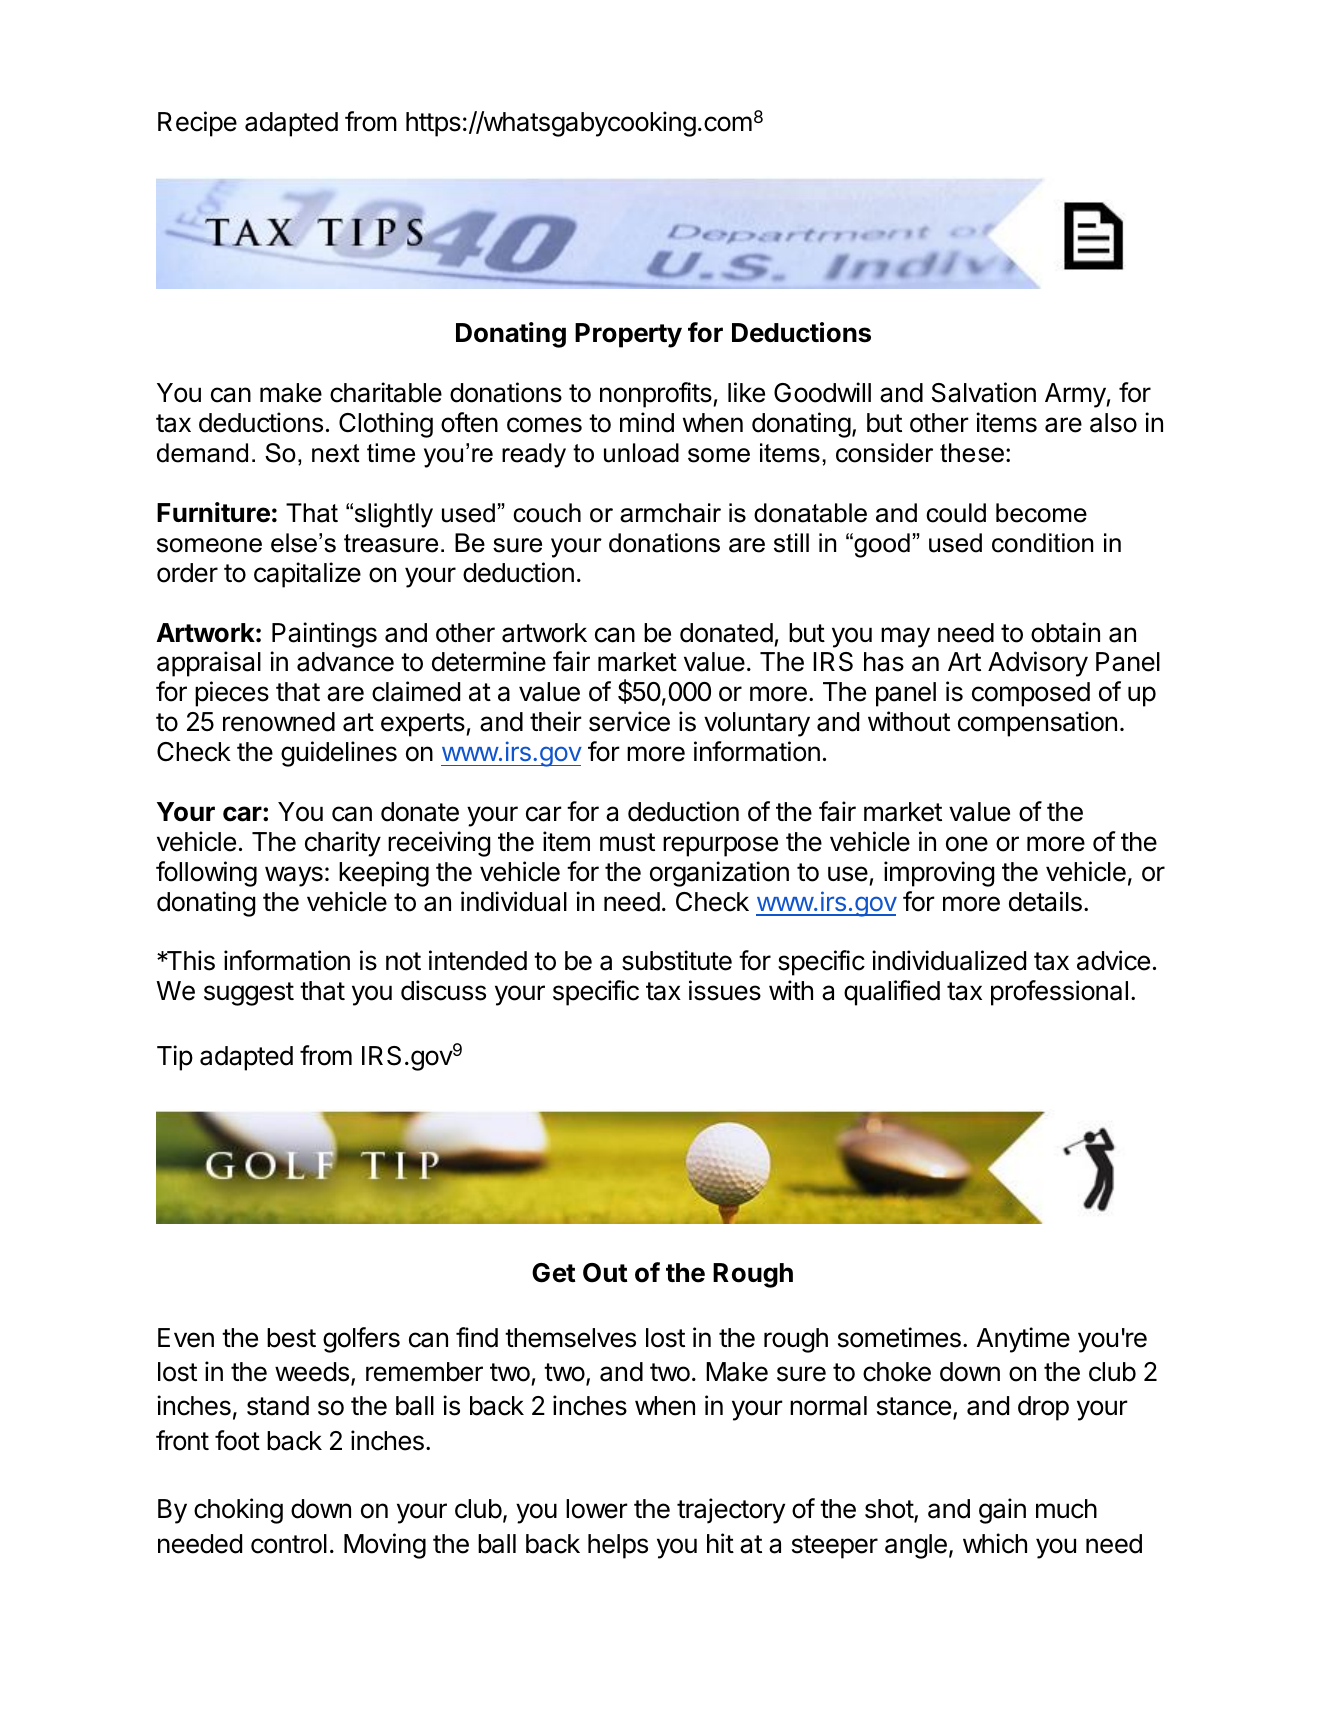 This image has height=1716, width=1326. What do you see at coordinates (647, 422) in the image?
I see `mind` at bounding box center [647, 422].
